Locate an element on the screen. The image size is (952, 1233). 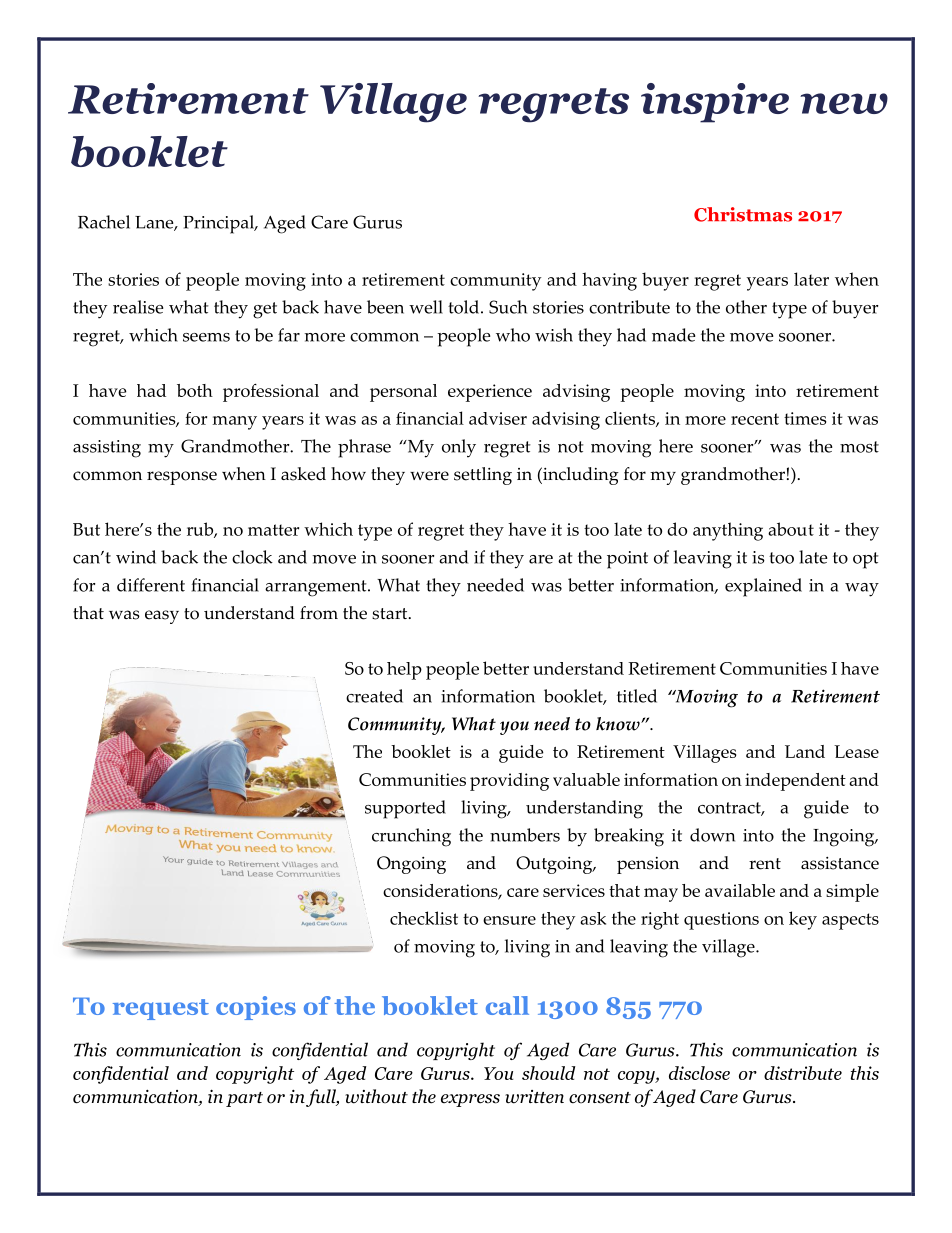
part is located at coordinates (244, 1099).
